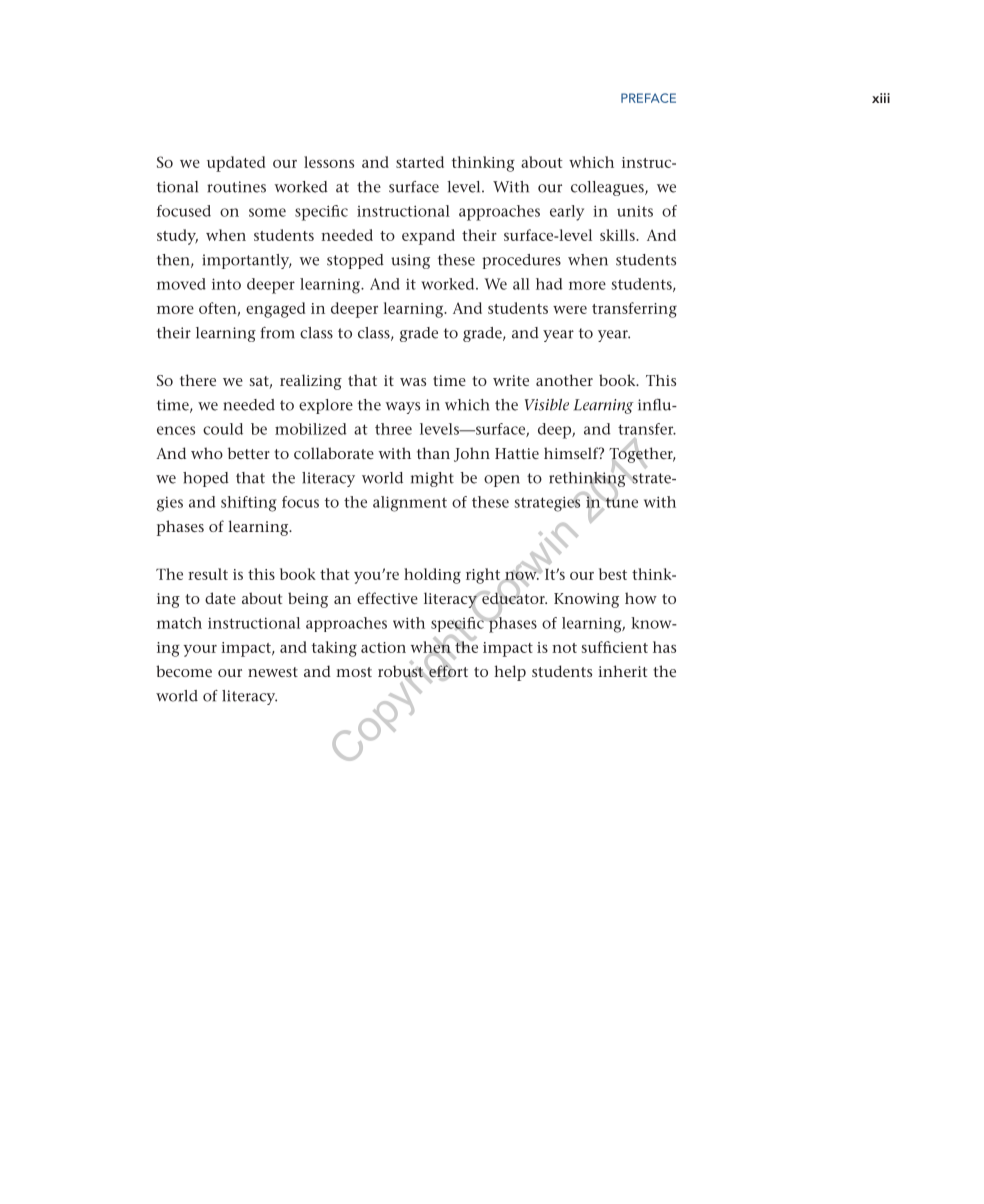  Describe the element at coordinates (570, 310) in the page. I see `were` at that location.
